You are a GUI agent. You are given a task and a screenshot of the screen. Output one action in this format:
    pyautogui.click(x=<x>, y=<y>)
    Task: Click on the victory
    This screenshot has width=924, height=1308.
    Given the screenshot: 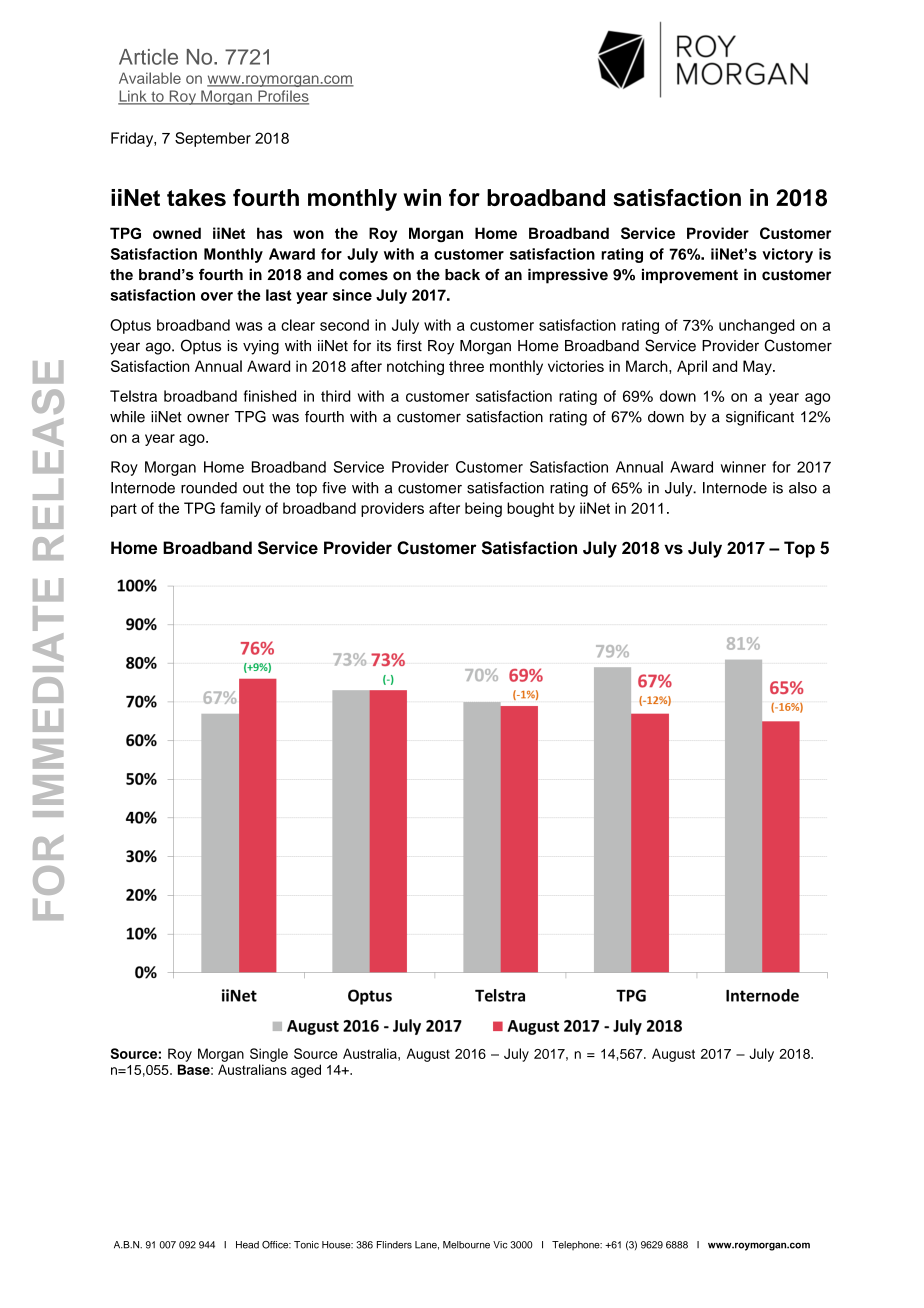 What is the action you would take?
    pyautogui.click(x=787, y=255)
